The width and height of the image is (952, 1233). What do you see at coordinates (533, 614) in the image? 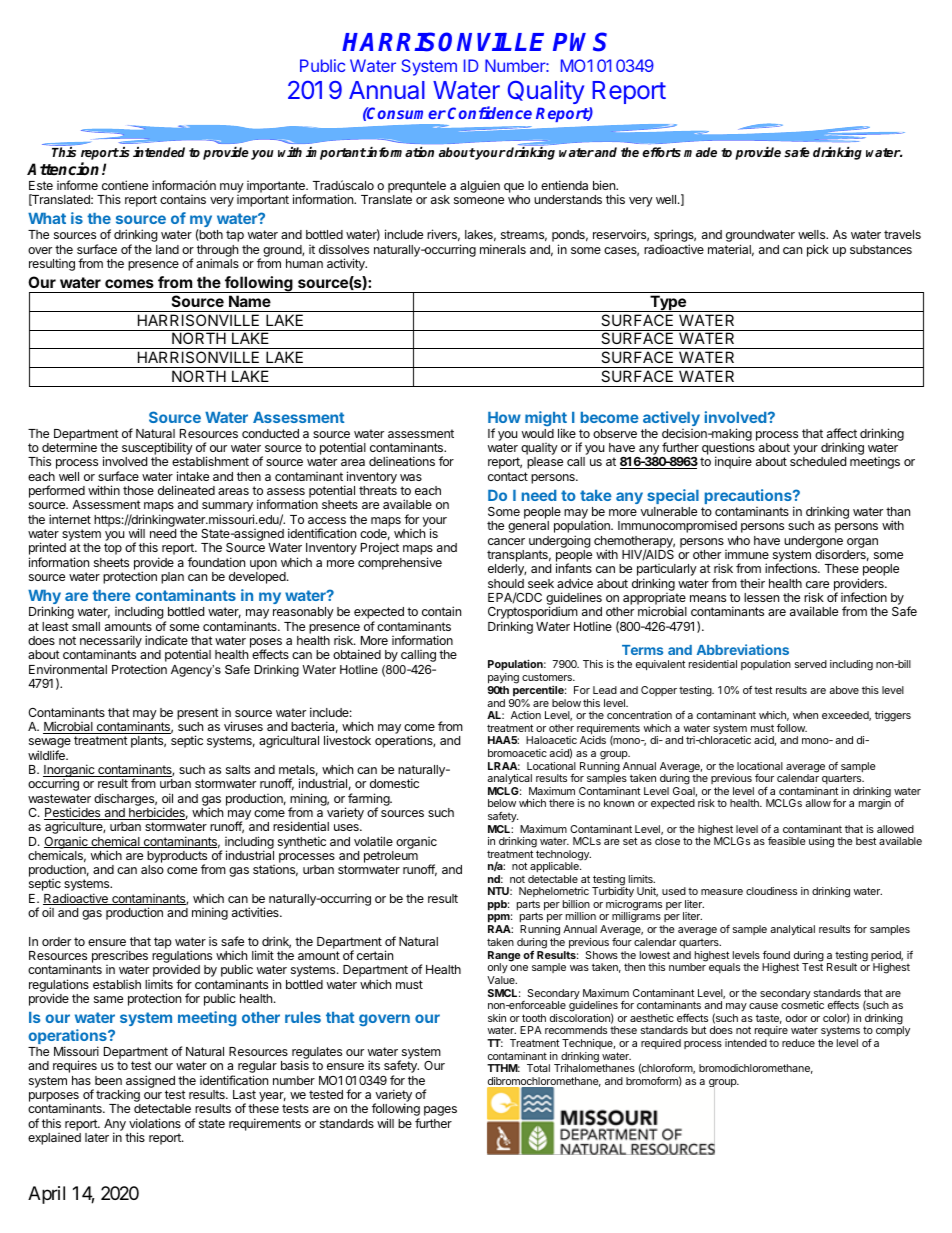
I see `Cryptosporidium` at bounding box center [533, 614].
